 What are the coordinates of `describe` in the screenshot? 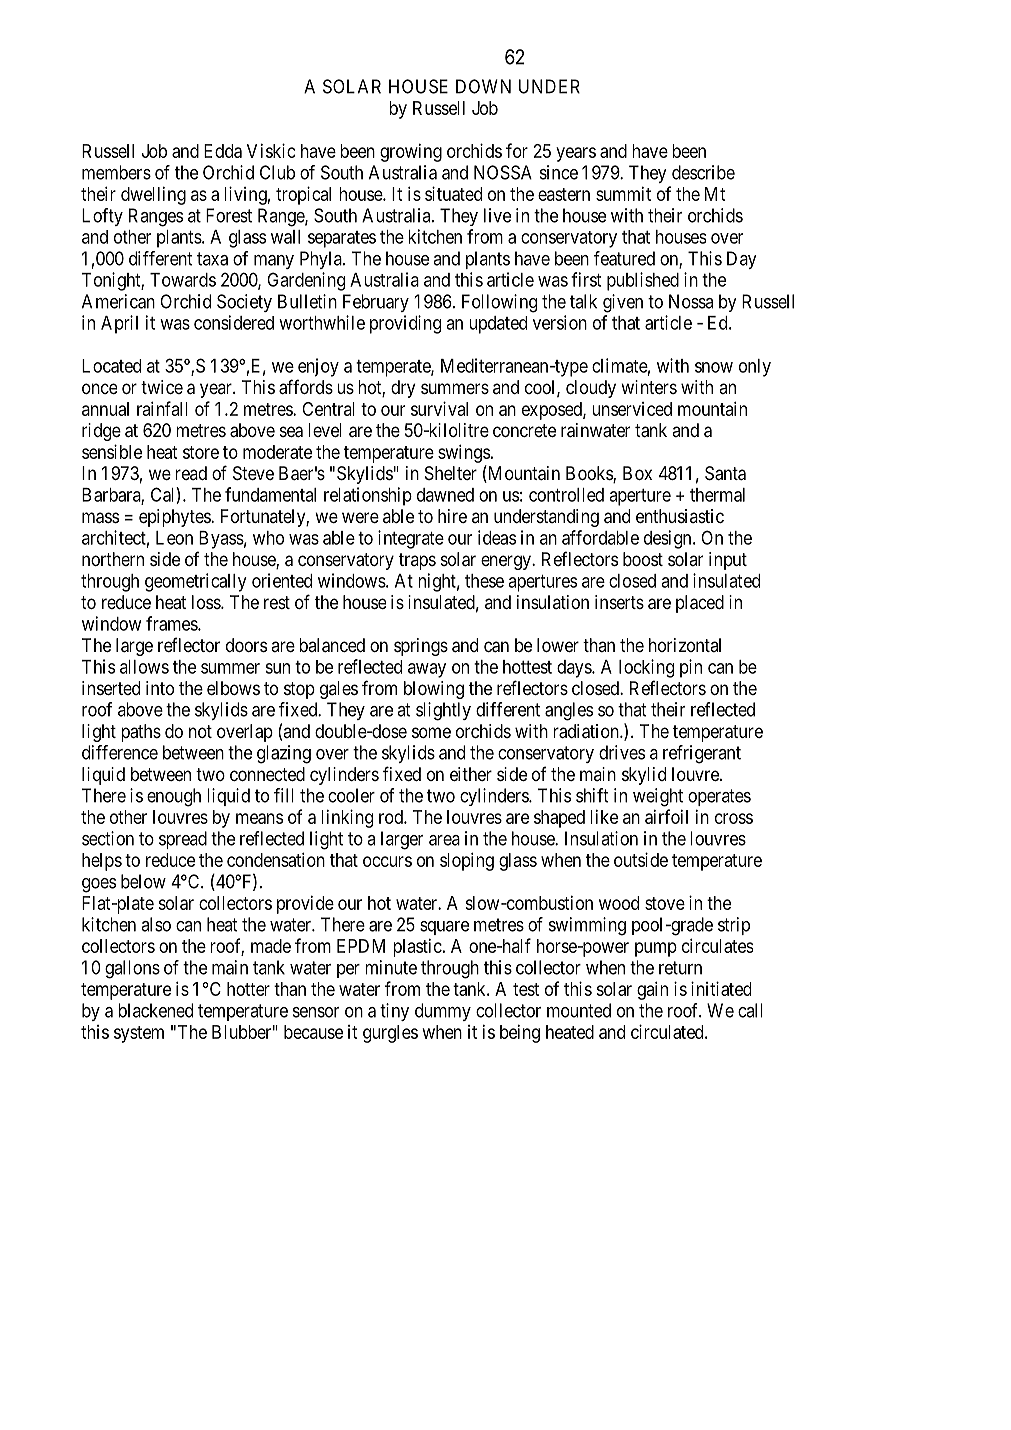 It's located at (703, 172).
